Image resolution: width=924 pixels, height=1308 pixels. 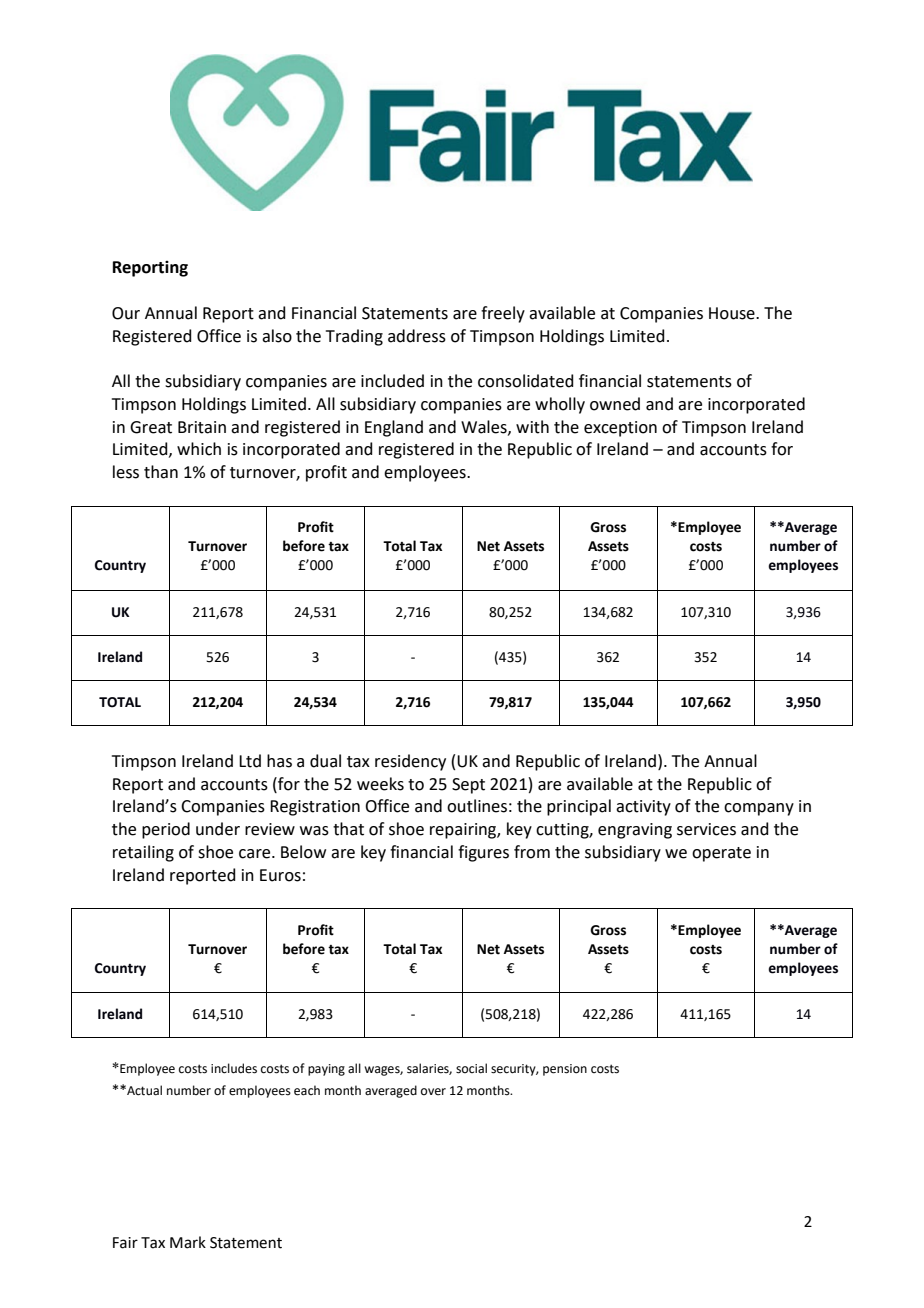 What do you see at coordinates (277, 336) in the screenshot?
I see `also` at bounding box center [277, 336].
